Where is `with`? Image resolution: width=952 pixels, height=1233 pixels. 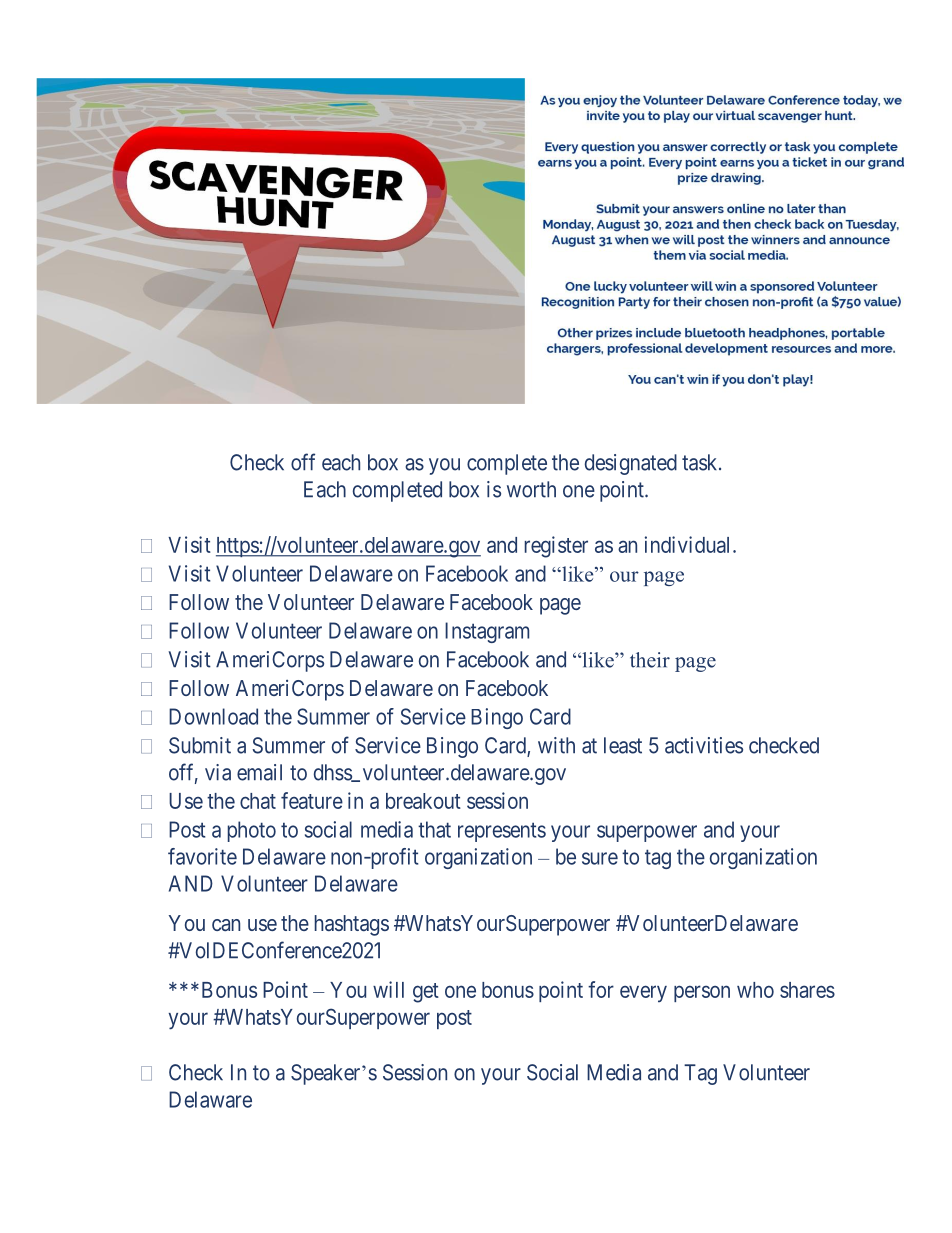
with is located at coordinates (556, 745).
